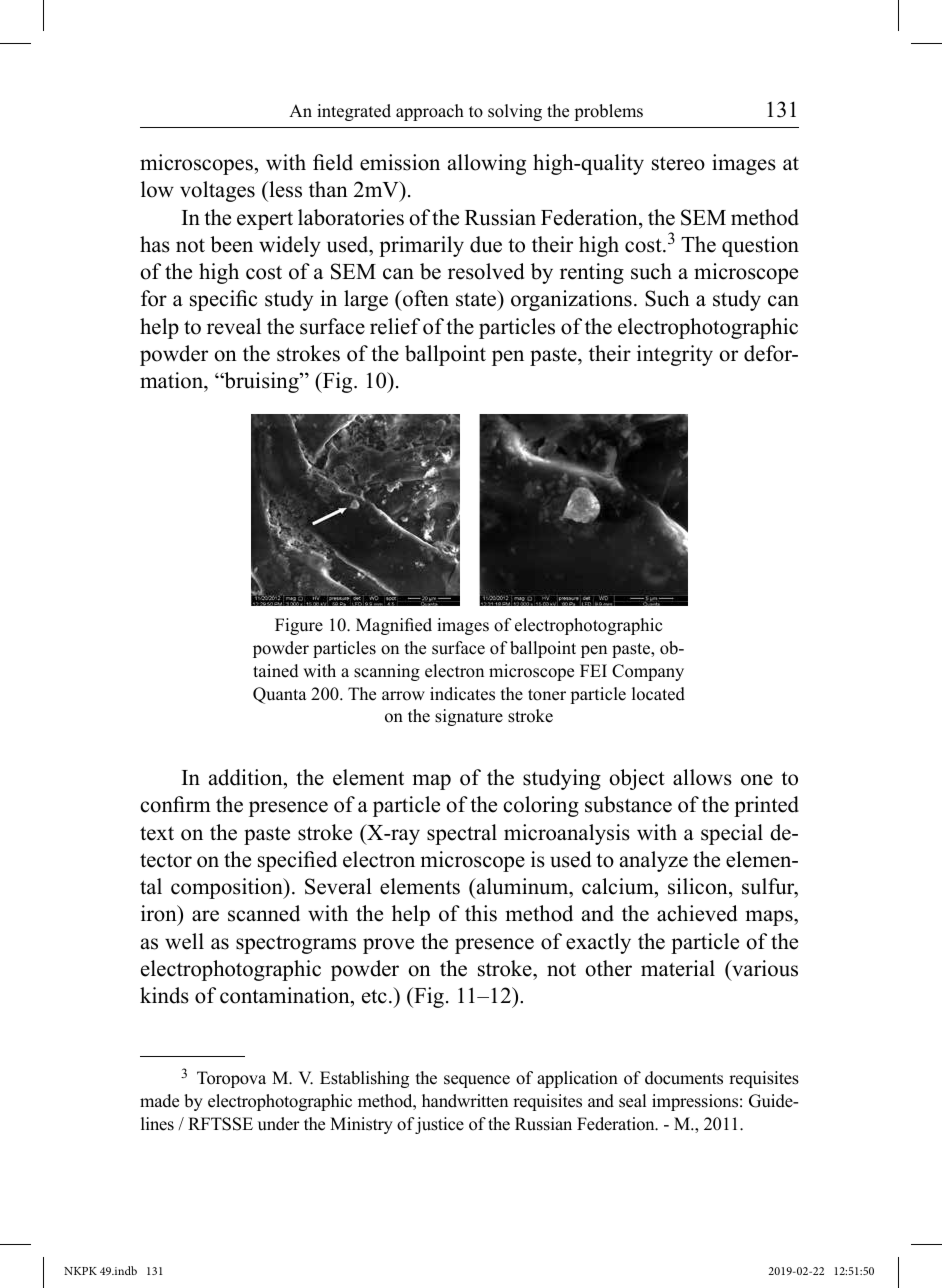 The height and width of the image is (1288, 942). I want to click on stereo, so click(678, 164).
